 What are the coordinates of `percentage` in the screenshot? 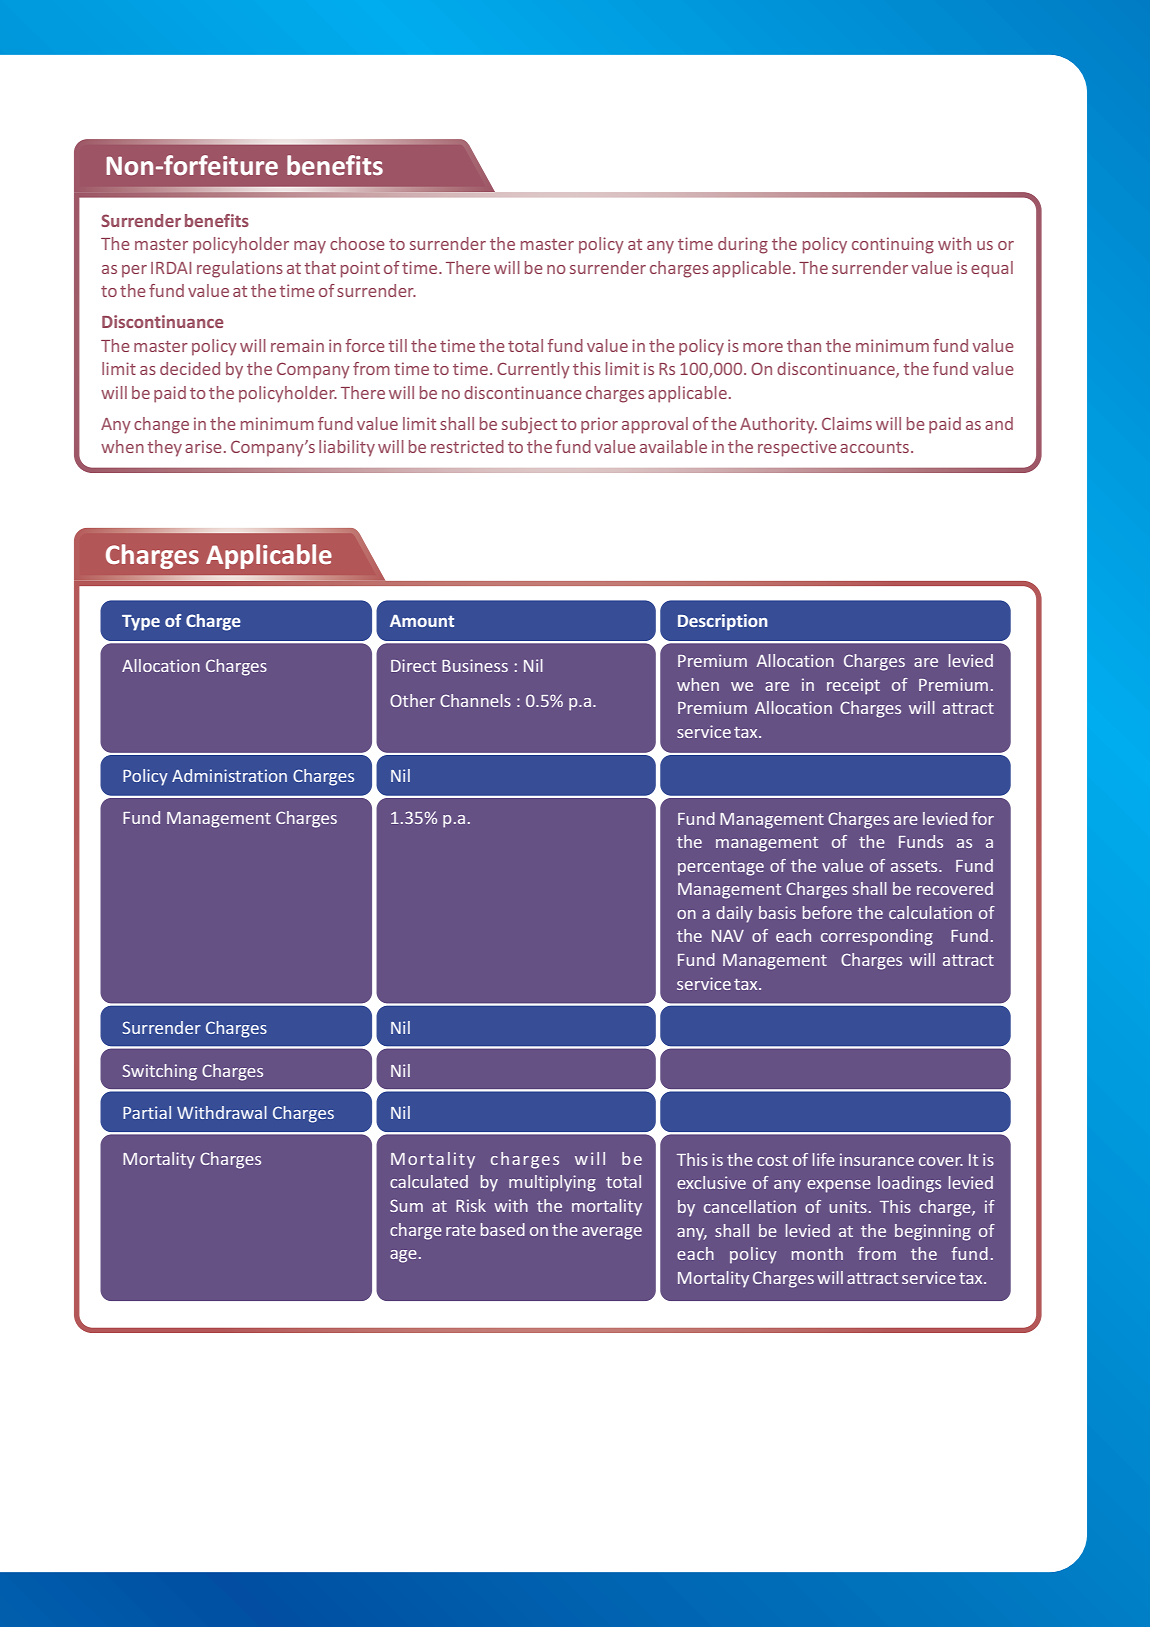 It's located at (721, 868).
